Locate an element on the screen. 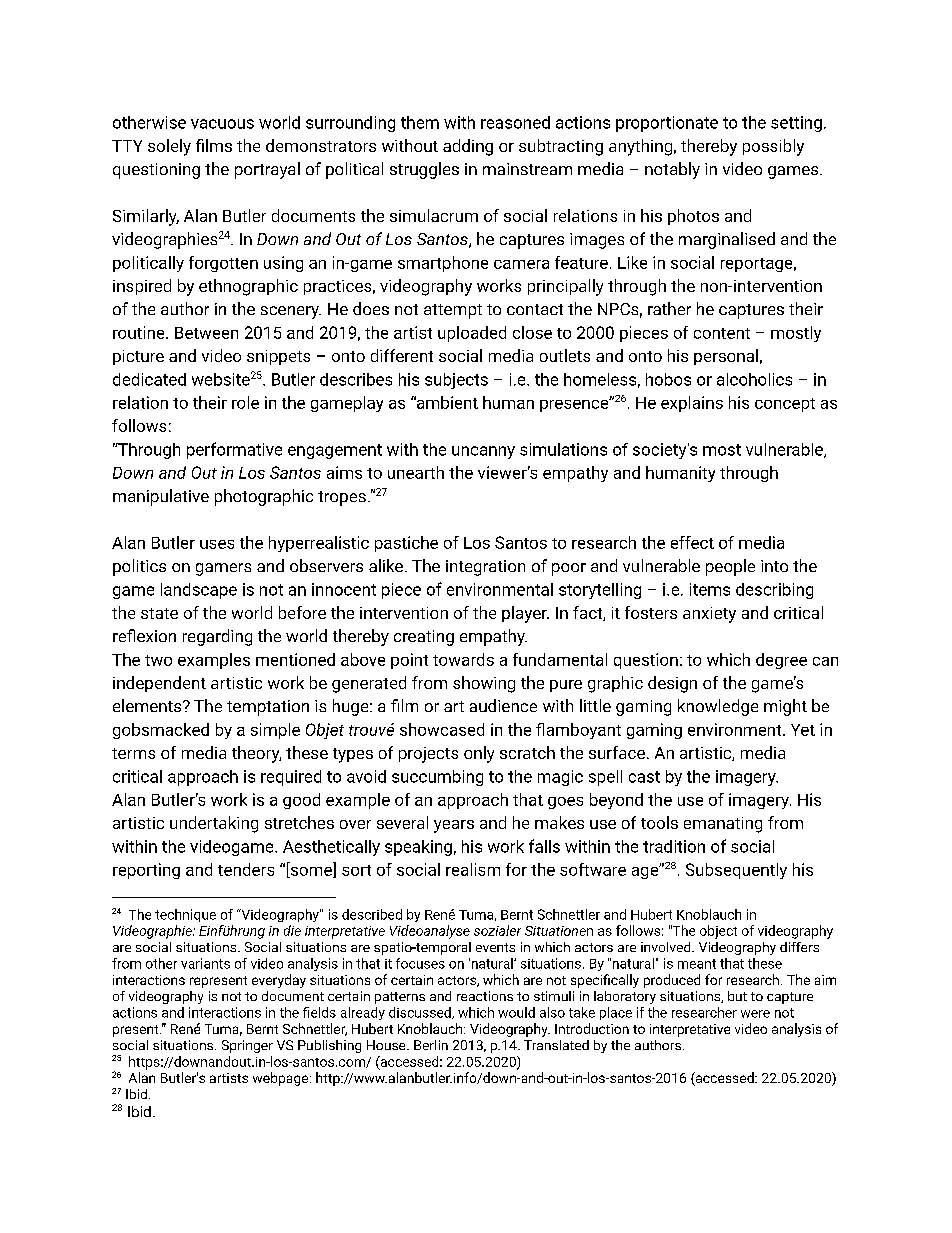  possibly is located at coordinates (773, 147).
